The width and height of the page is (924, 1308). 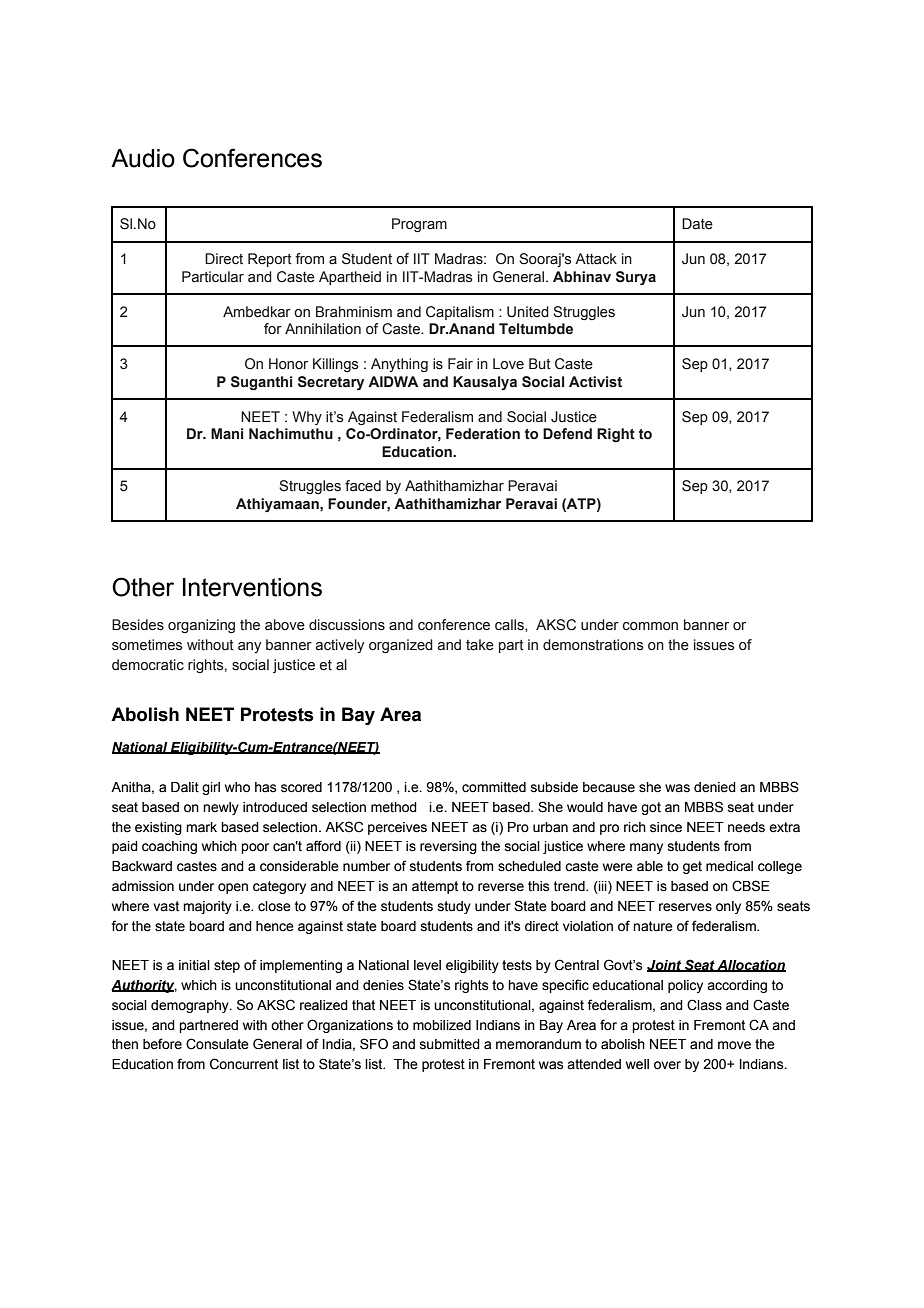 I want to click on Program, so click(x=419, y=225).
